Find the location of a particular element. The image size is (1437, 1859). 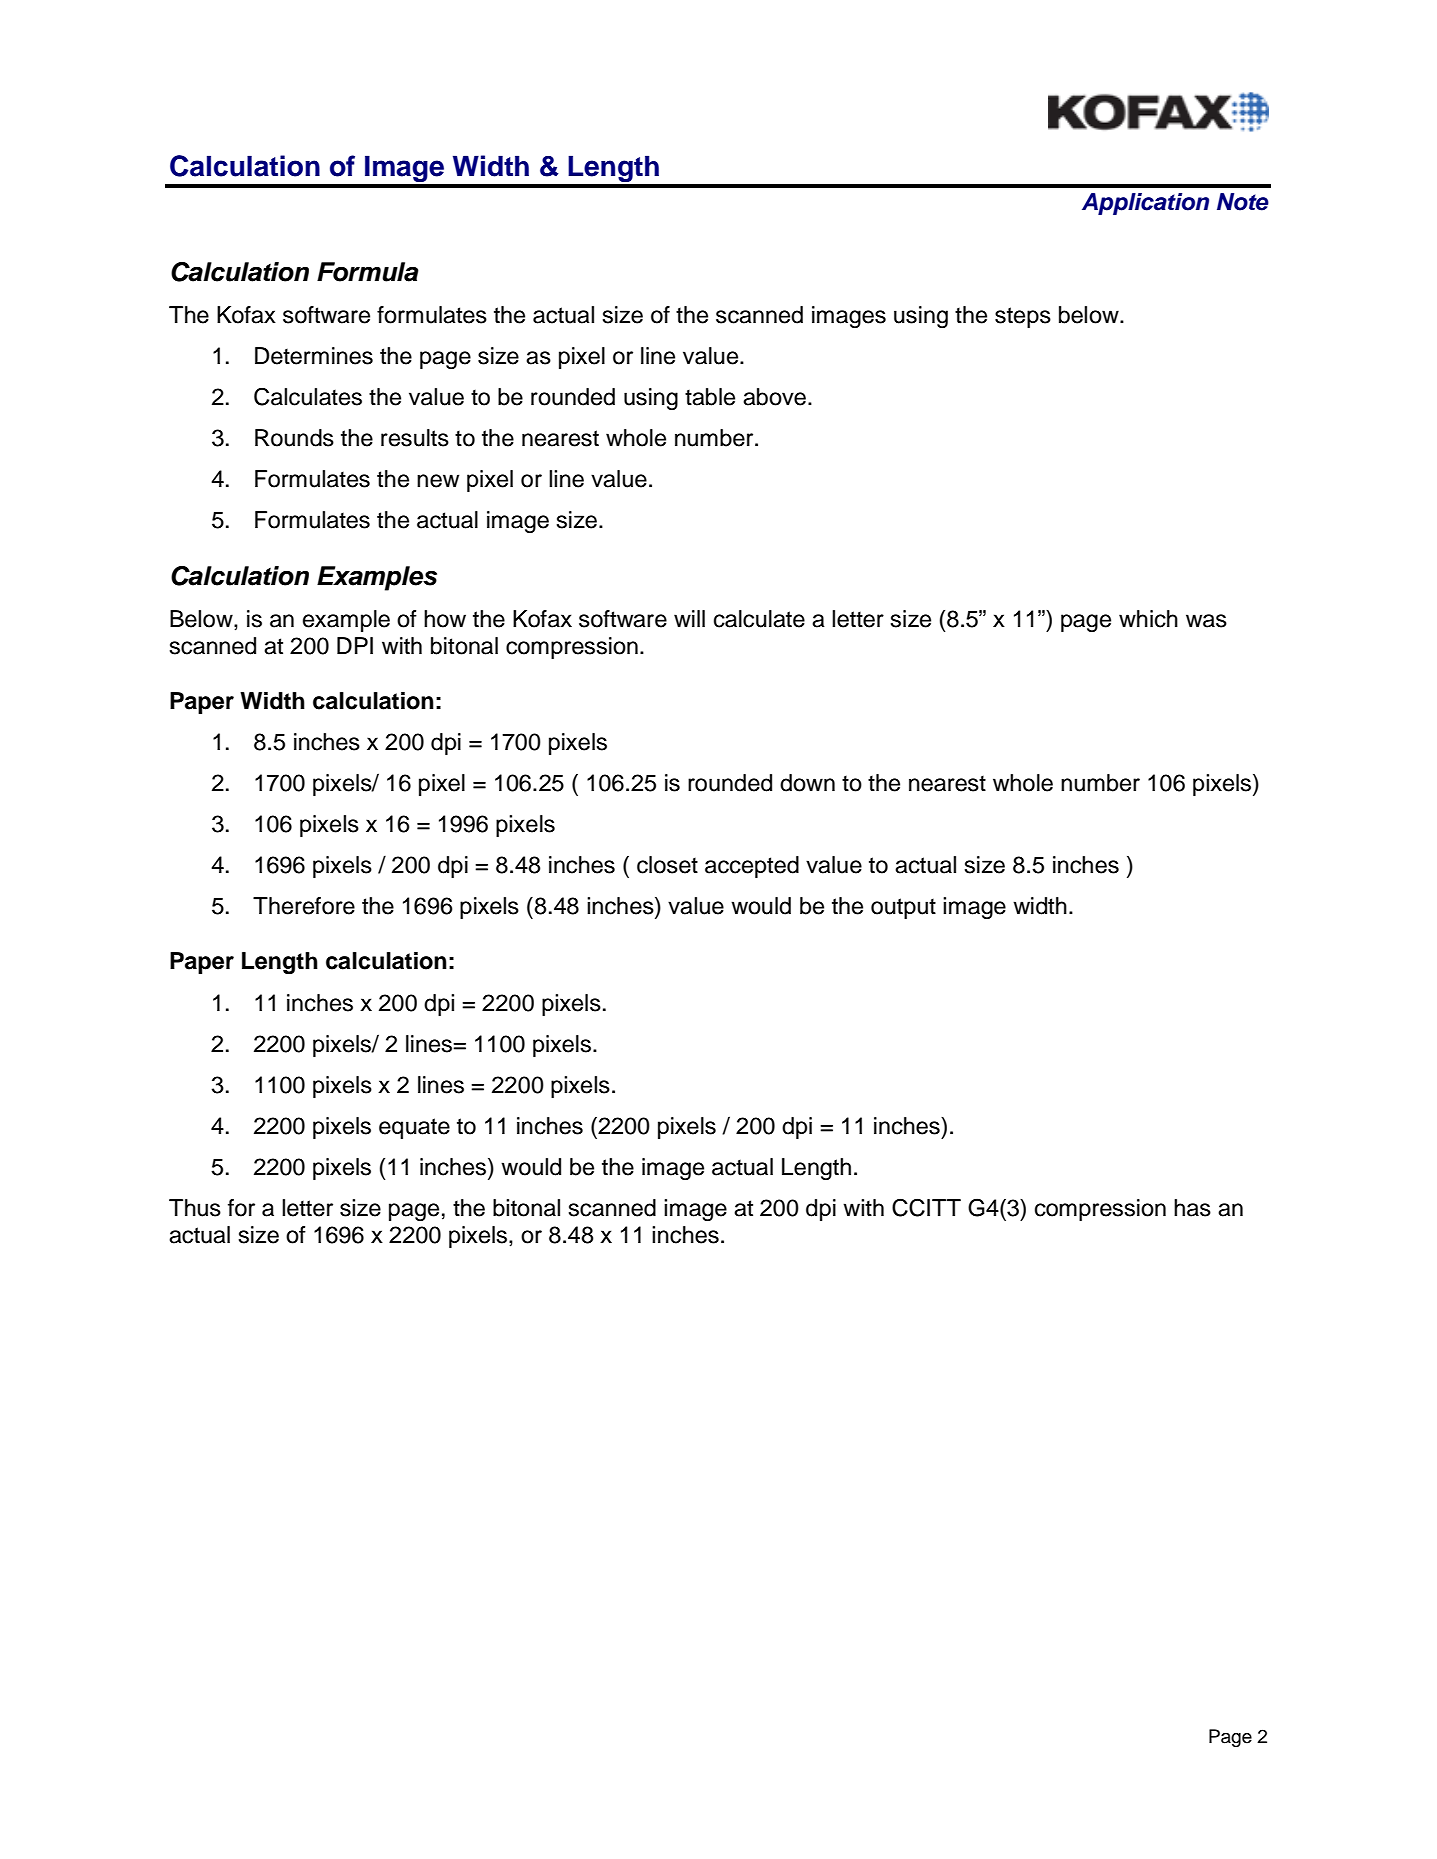

output is located at coordinates (903, 908).
